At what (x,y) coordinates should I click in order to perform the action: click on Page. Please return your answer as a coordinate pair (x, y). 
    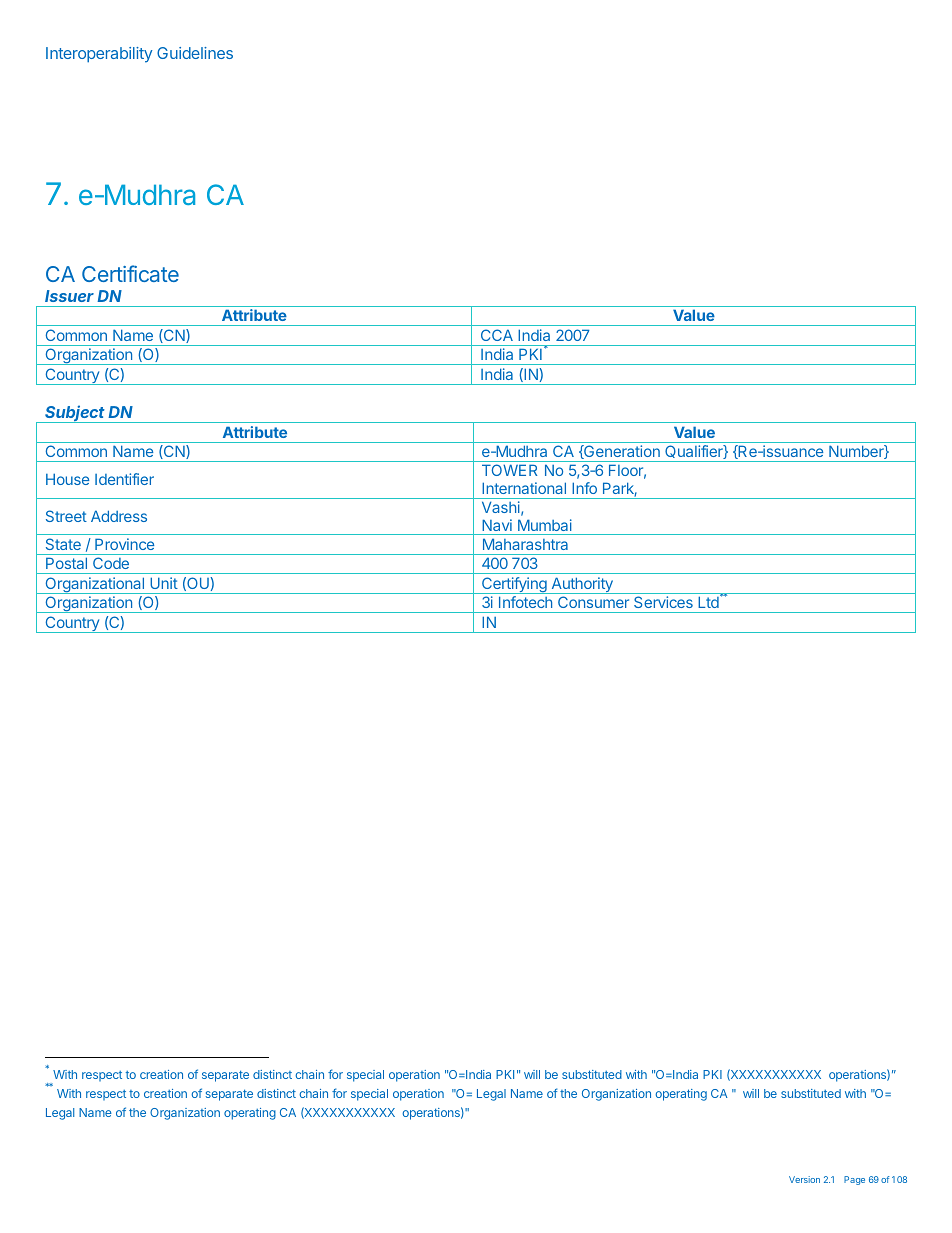
    Looking at the image, I should click on (854, 1180).
